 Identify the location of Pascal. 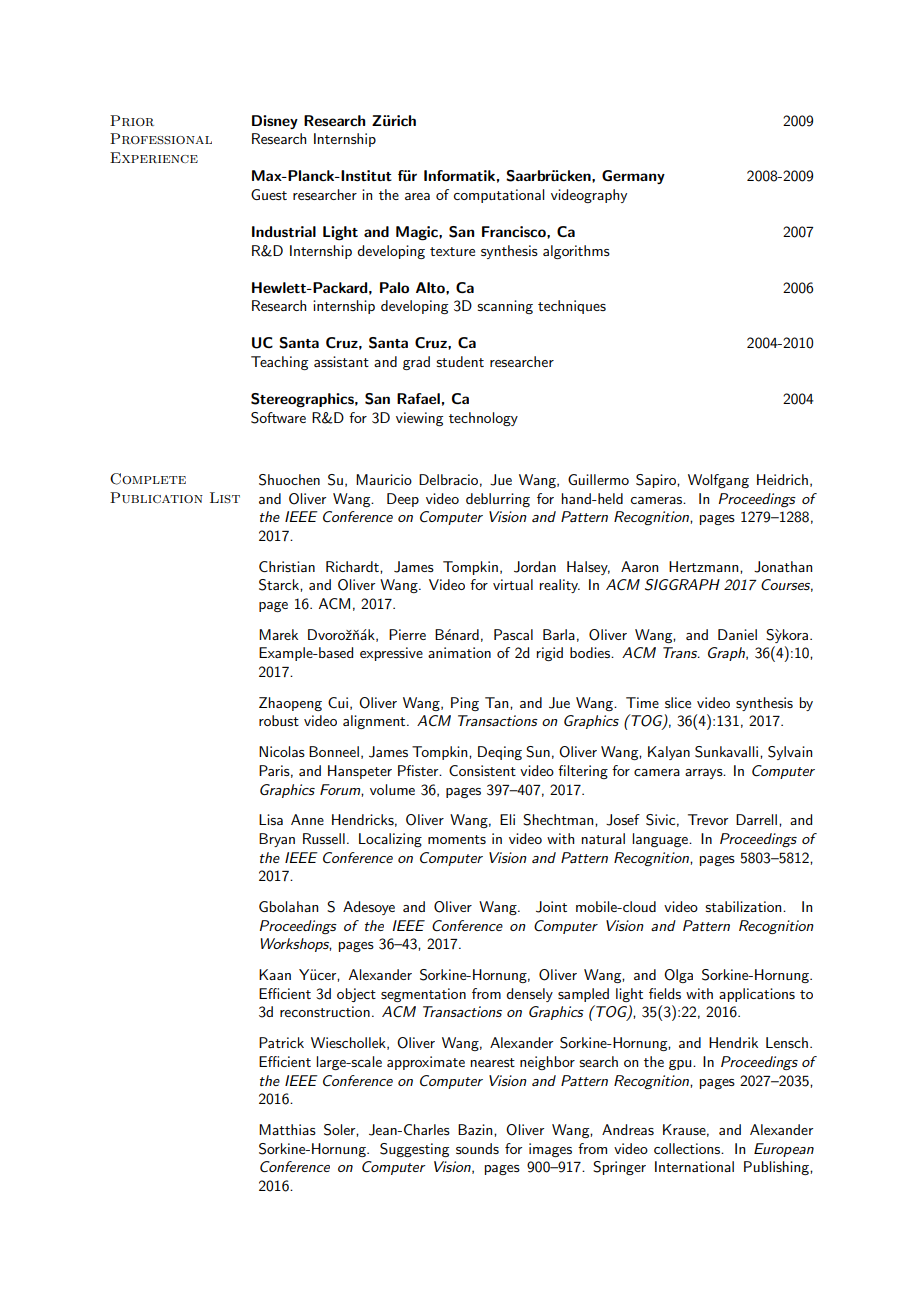
(513, 634).
